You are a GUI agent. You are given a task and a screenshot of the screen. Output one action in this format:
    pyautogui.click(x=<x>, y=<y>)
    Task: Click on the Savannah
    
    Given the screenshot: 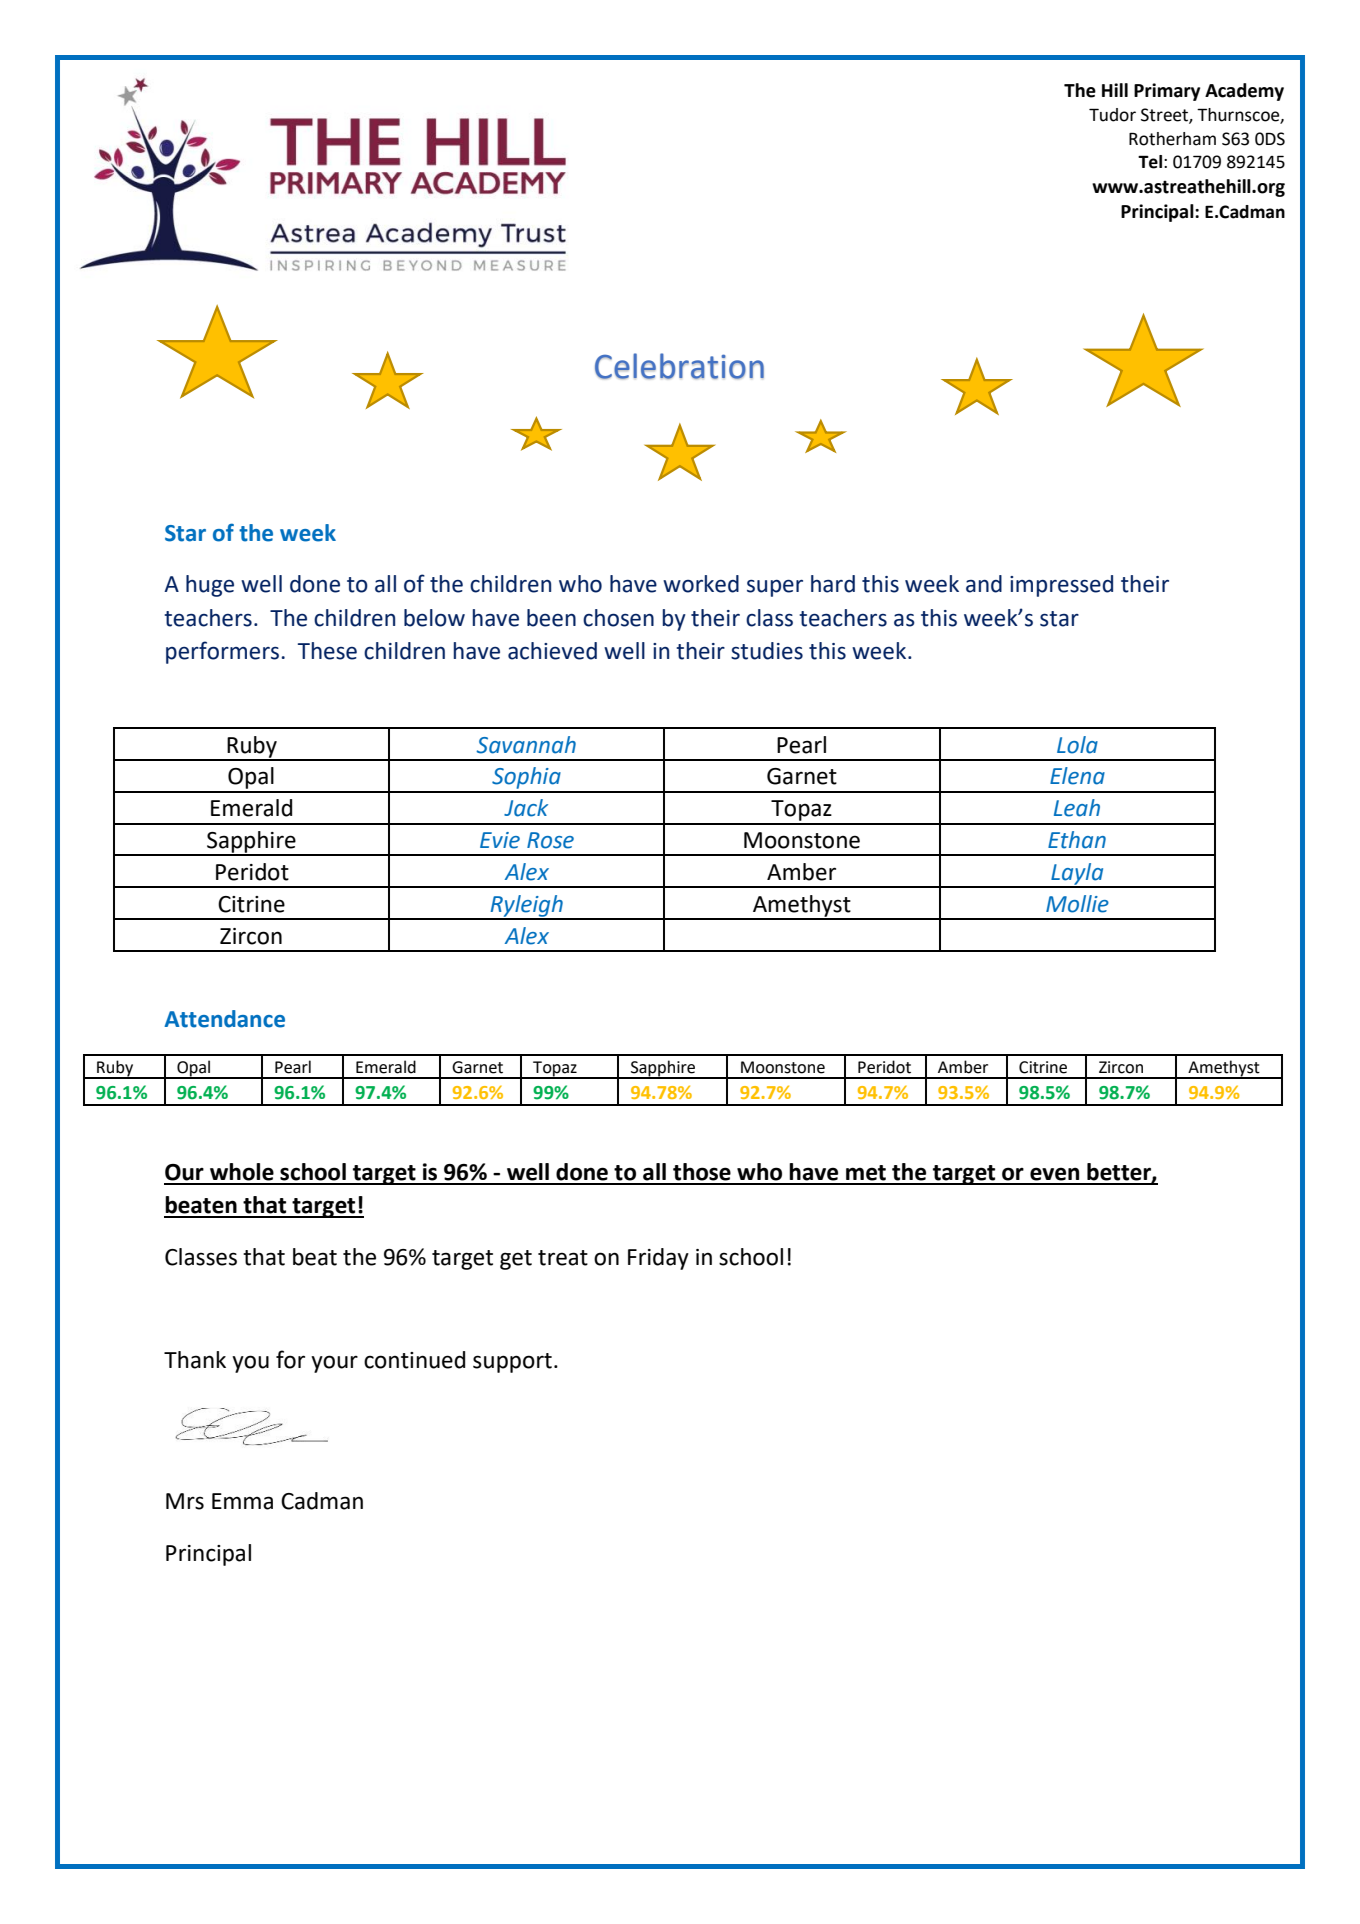 What is the action you would take?
    pyautogui.click(x=526, y=745)
